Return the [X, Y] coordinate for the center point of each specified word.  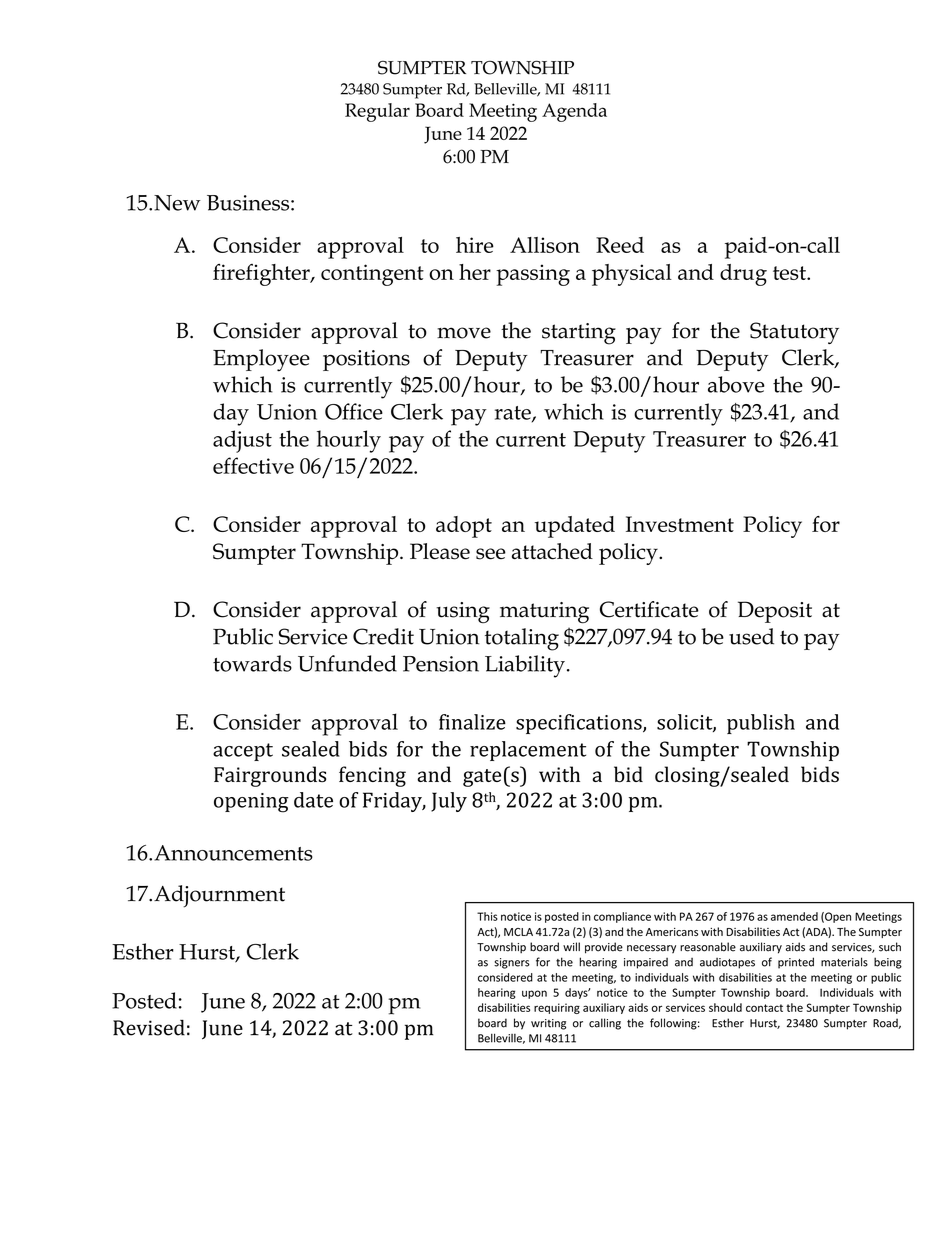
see [491, 554]
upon [534, 994]
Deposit [775, 612]
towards [252, 663]
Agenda [574, 112]
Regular [377, 112]
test [790, 273]
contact [764, 1008]
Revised [149, 1028]
